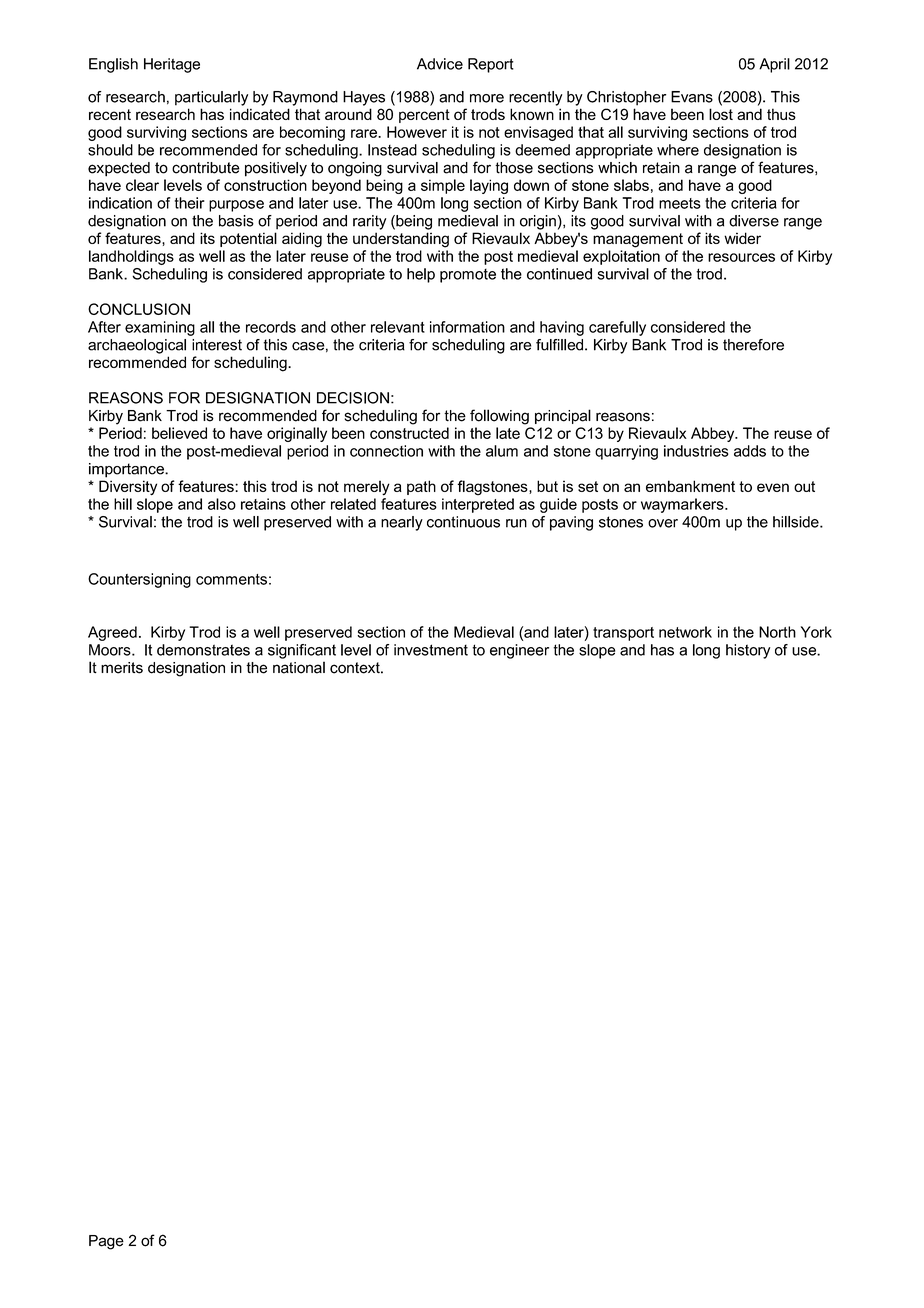 Image resolution: width=924 pixels, height=1308 pixels. What do you see at coordinates (106, 1242) in the screenshot?
I see `Page` at bounding box center [106, 1242].
